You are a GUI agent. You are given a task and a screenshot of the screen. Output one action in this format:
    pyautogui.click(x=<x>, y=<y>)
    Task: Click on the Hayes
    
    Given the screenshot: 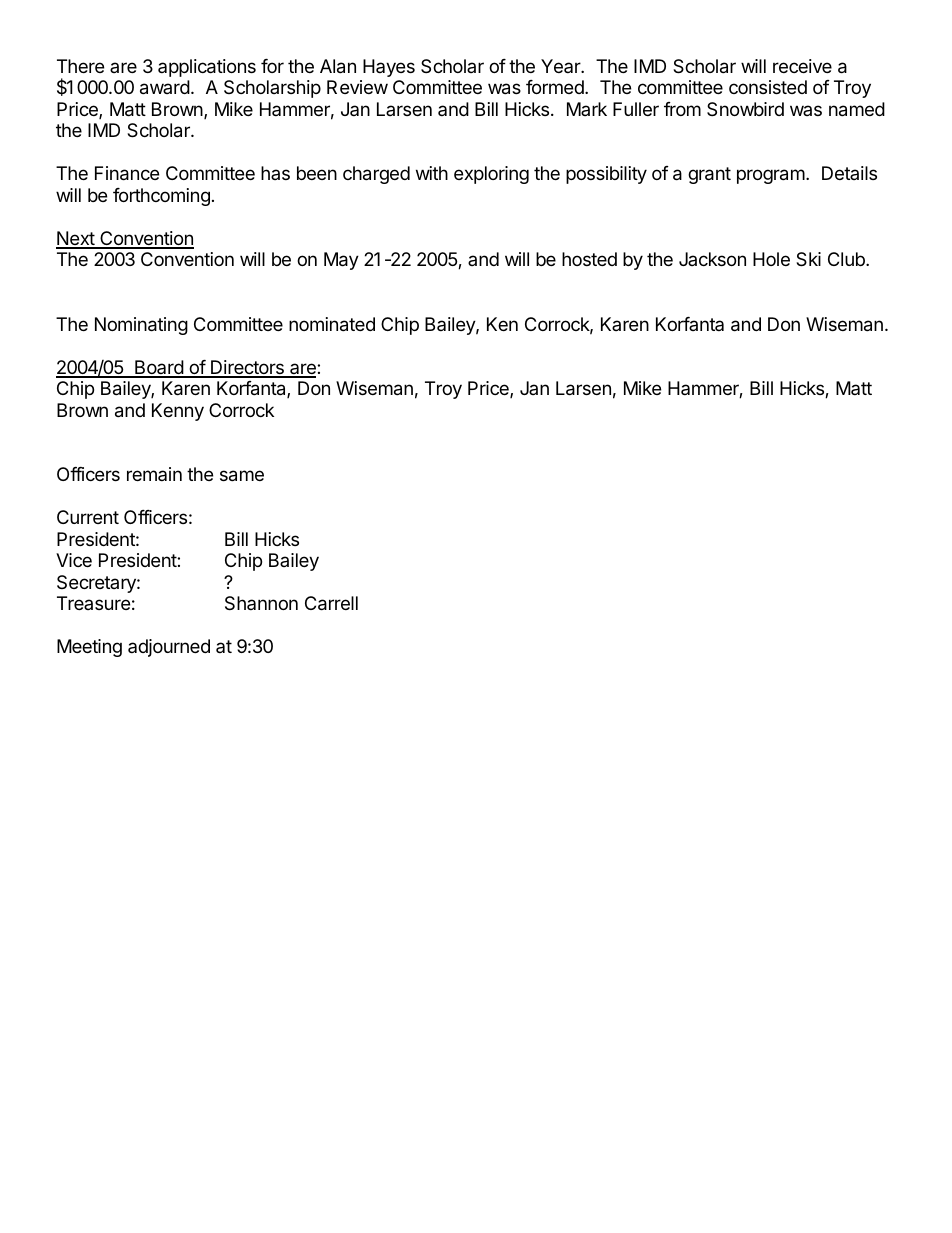 What is the action you would take?
    pyautogui.click(x=389, y=68)
